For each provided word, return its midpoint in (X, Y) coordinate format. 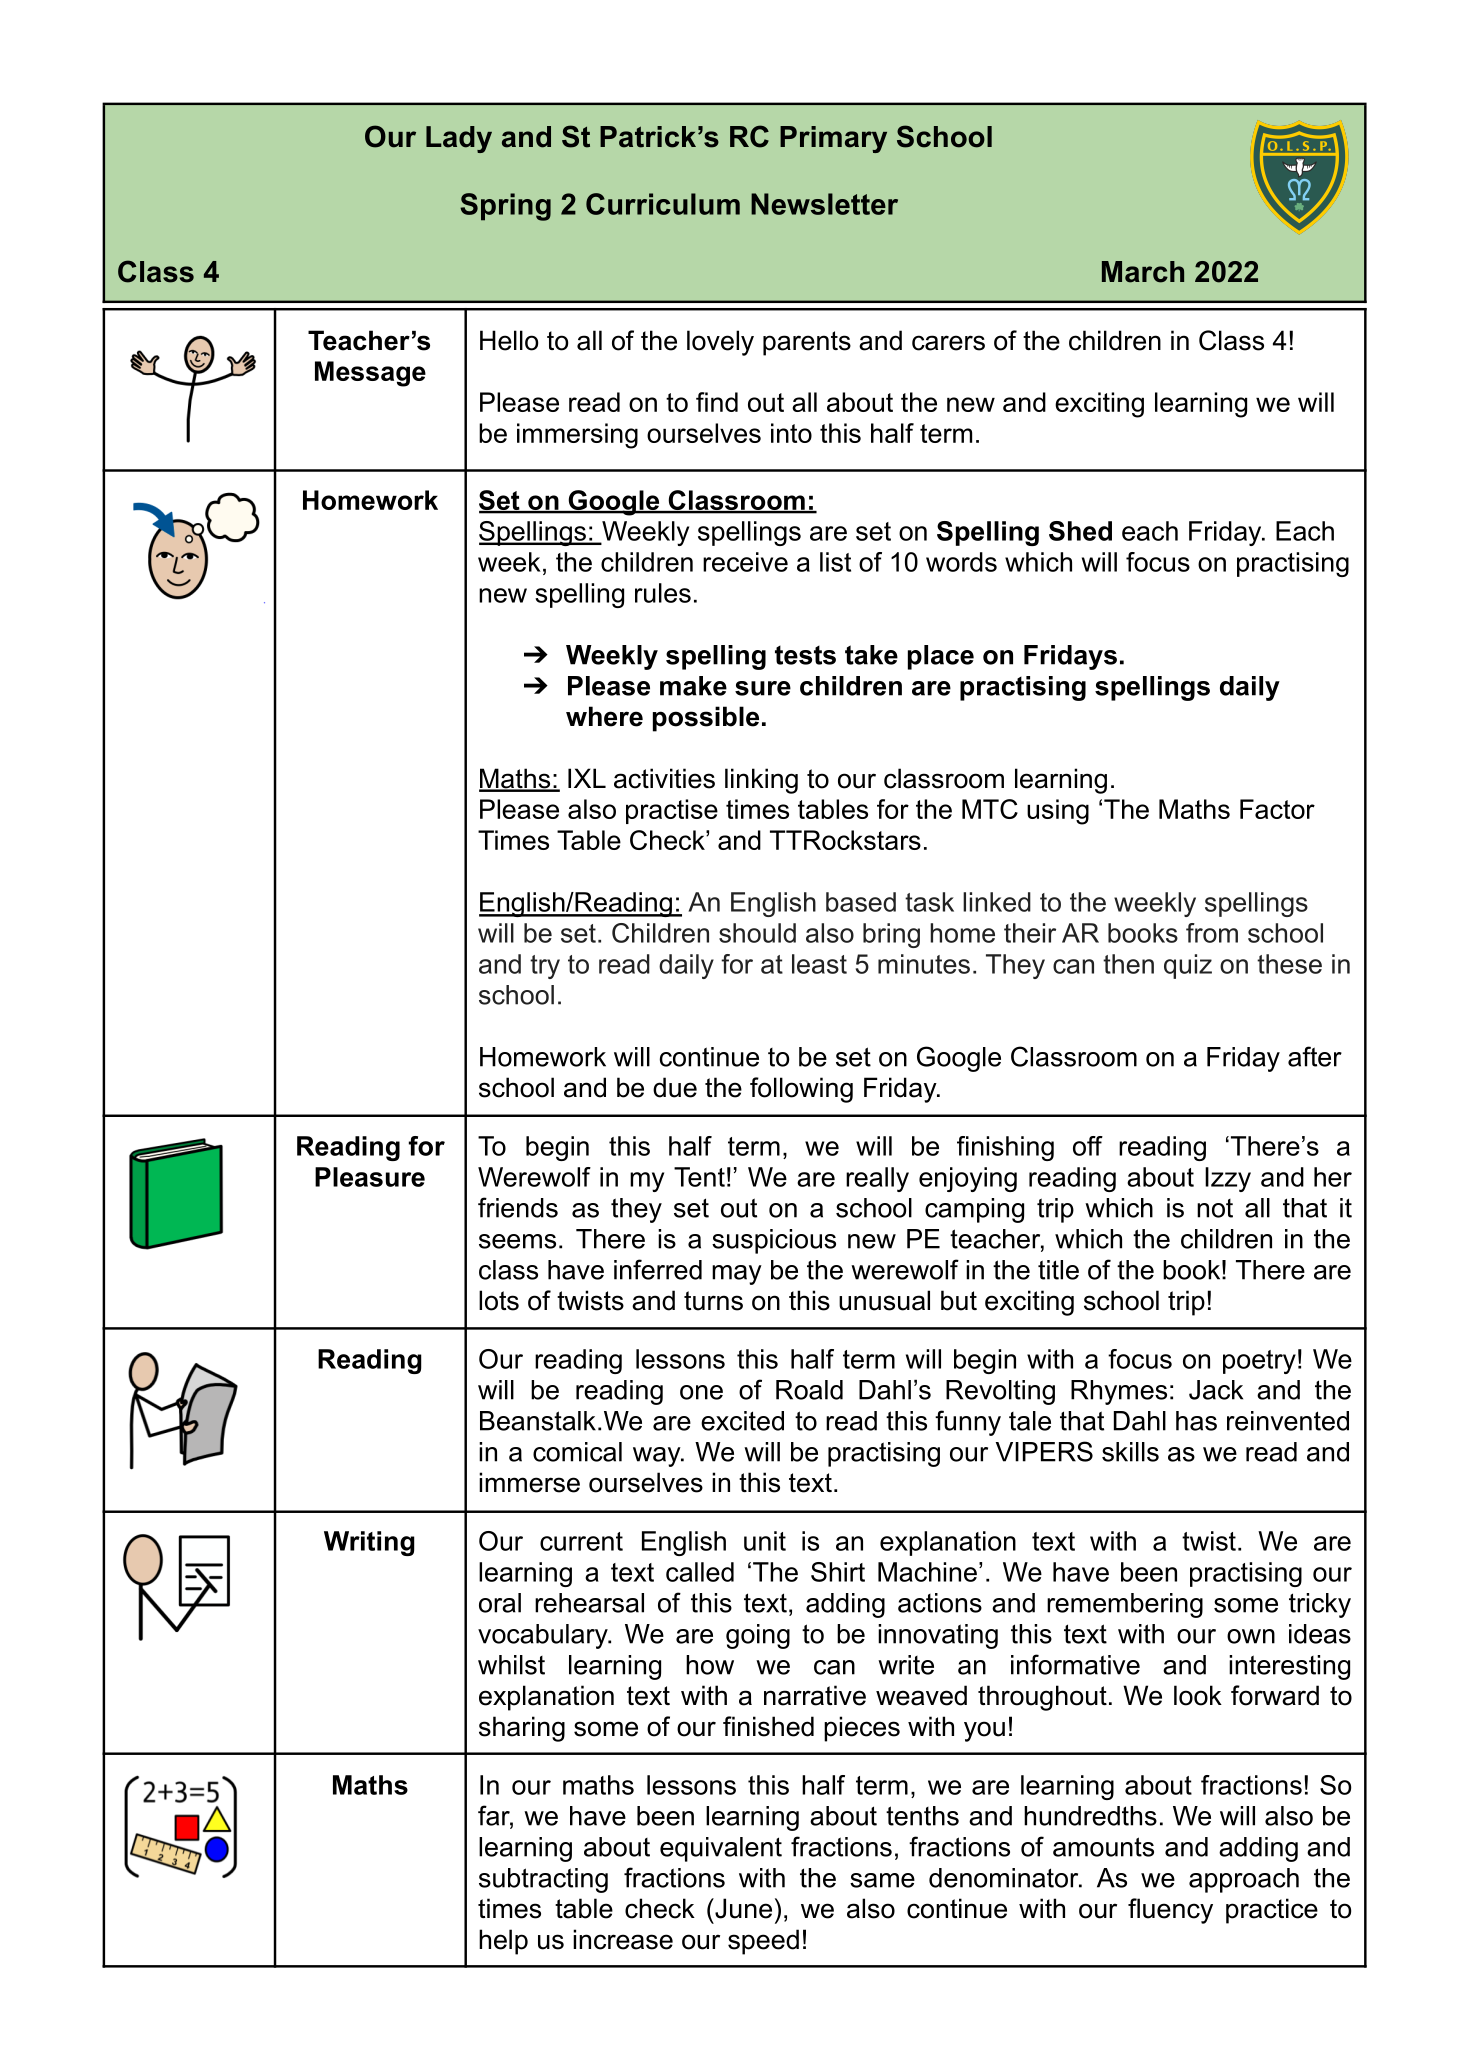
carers (948, 343)
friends (518, 1207)
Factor (1277, 809)
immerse (529, 1482)
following (801, 1090)
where (604, 716)
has (1196, 1421)
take (871, 655)
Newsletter (824, 204)
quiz (1188, 966)
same (882, 1880)
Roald (809, 1390)
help (503, 1942)
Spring (505, 207)
